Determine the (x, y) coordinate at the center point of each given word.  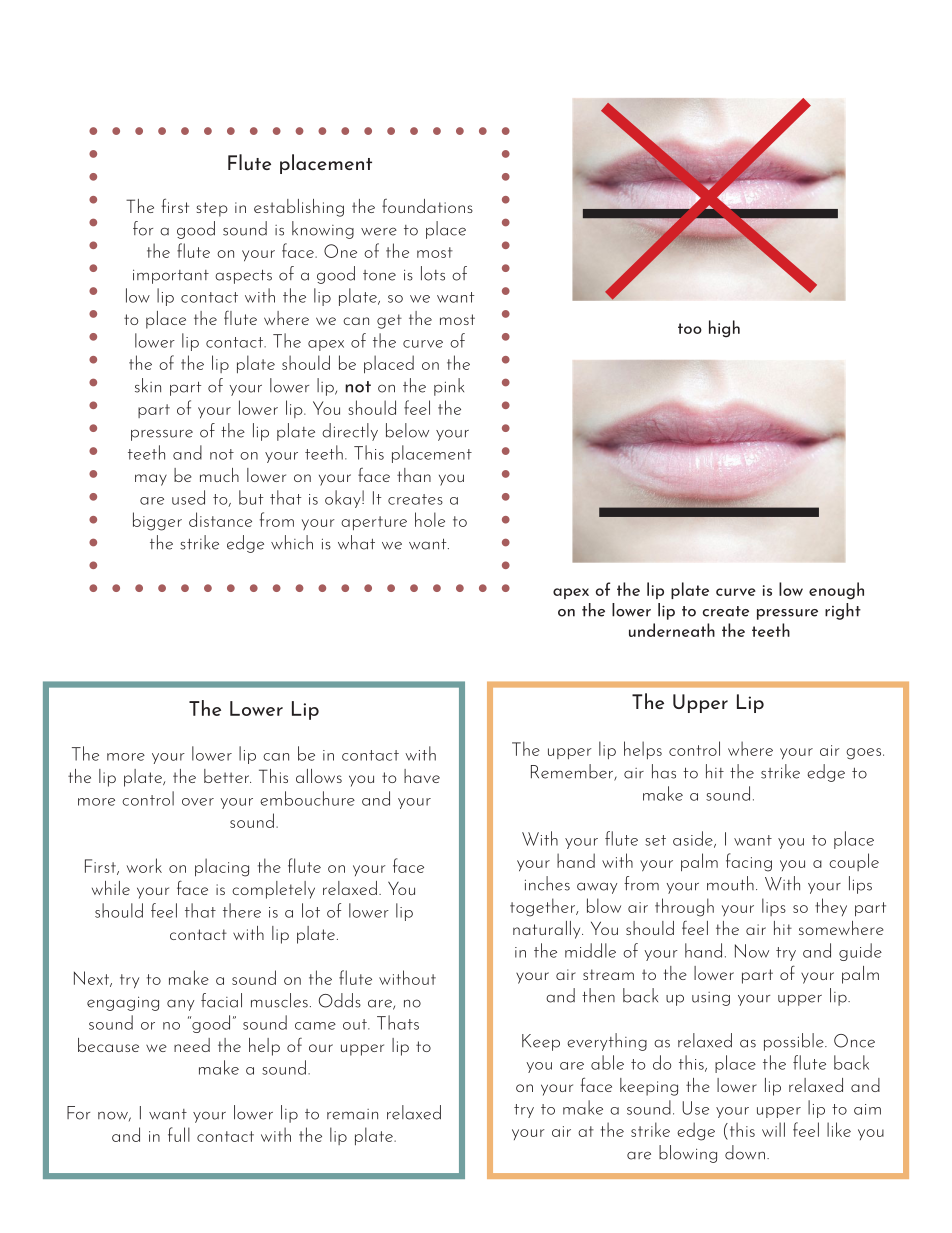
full (179, 1134)
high (724, 329)
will (773, 1129)
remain (352, 1114)
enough (836, 591)
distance (220, 519)
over (198, 802)
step (212, 209)
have (422, 776)
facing (749, 862)
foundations (427, 206)
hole (430, 519)
